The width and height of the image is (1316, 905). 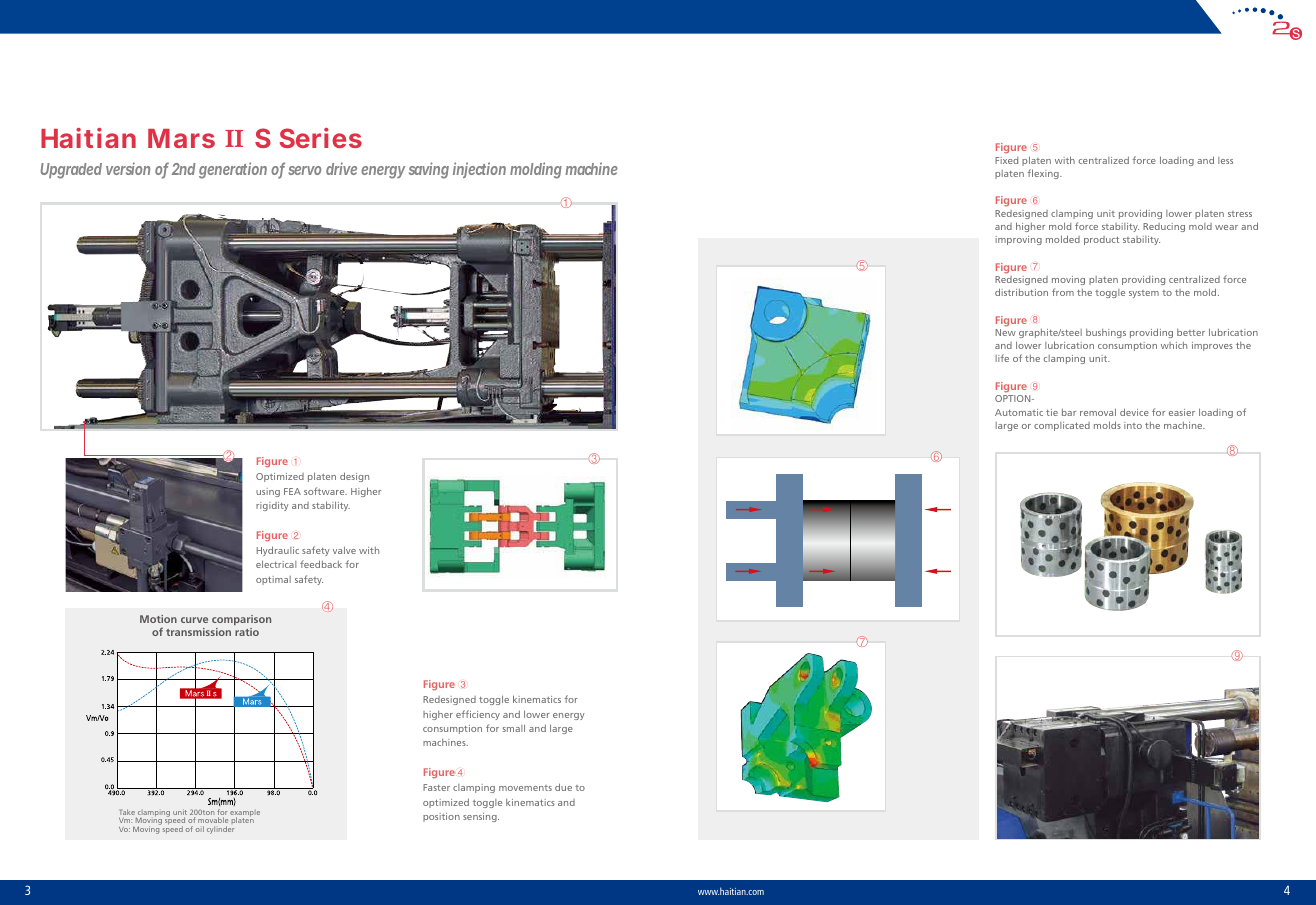 What do you see at coordinates (525, 788) in the image?
I see `movements` at bounding box center [525, 788].
